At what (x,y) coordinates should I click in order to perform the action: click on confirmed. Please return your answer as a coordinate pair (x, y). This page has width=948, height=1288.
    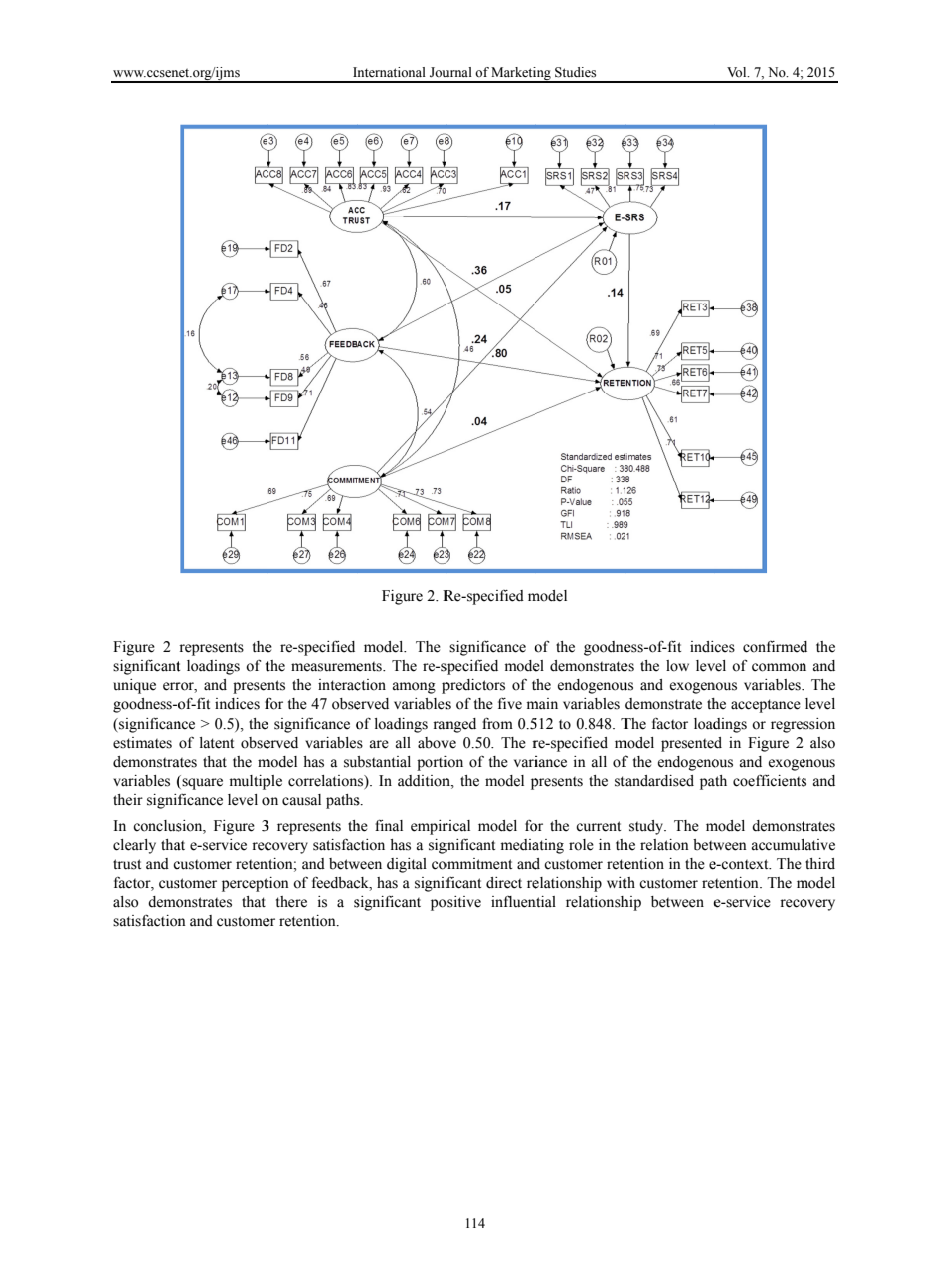
    Looking at the image, I should click on (775, 647).
